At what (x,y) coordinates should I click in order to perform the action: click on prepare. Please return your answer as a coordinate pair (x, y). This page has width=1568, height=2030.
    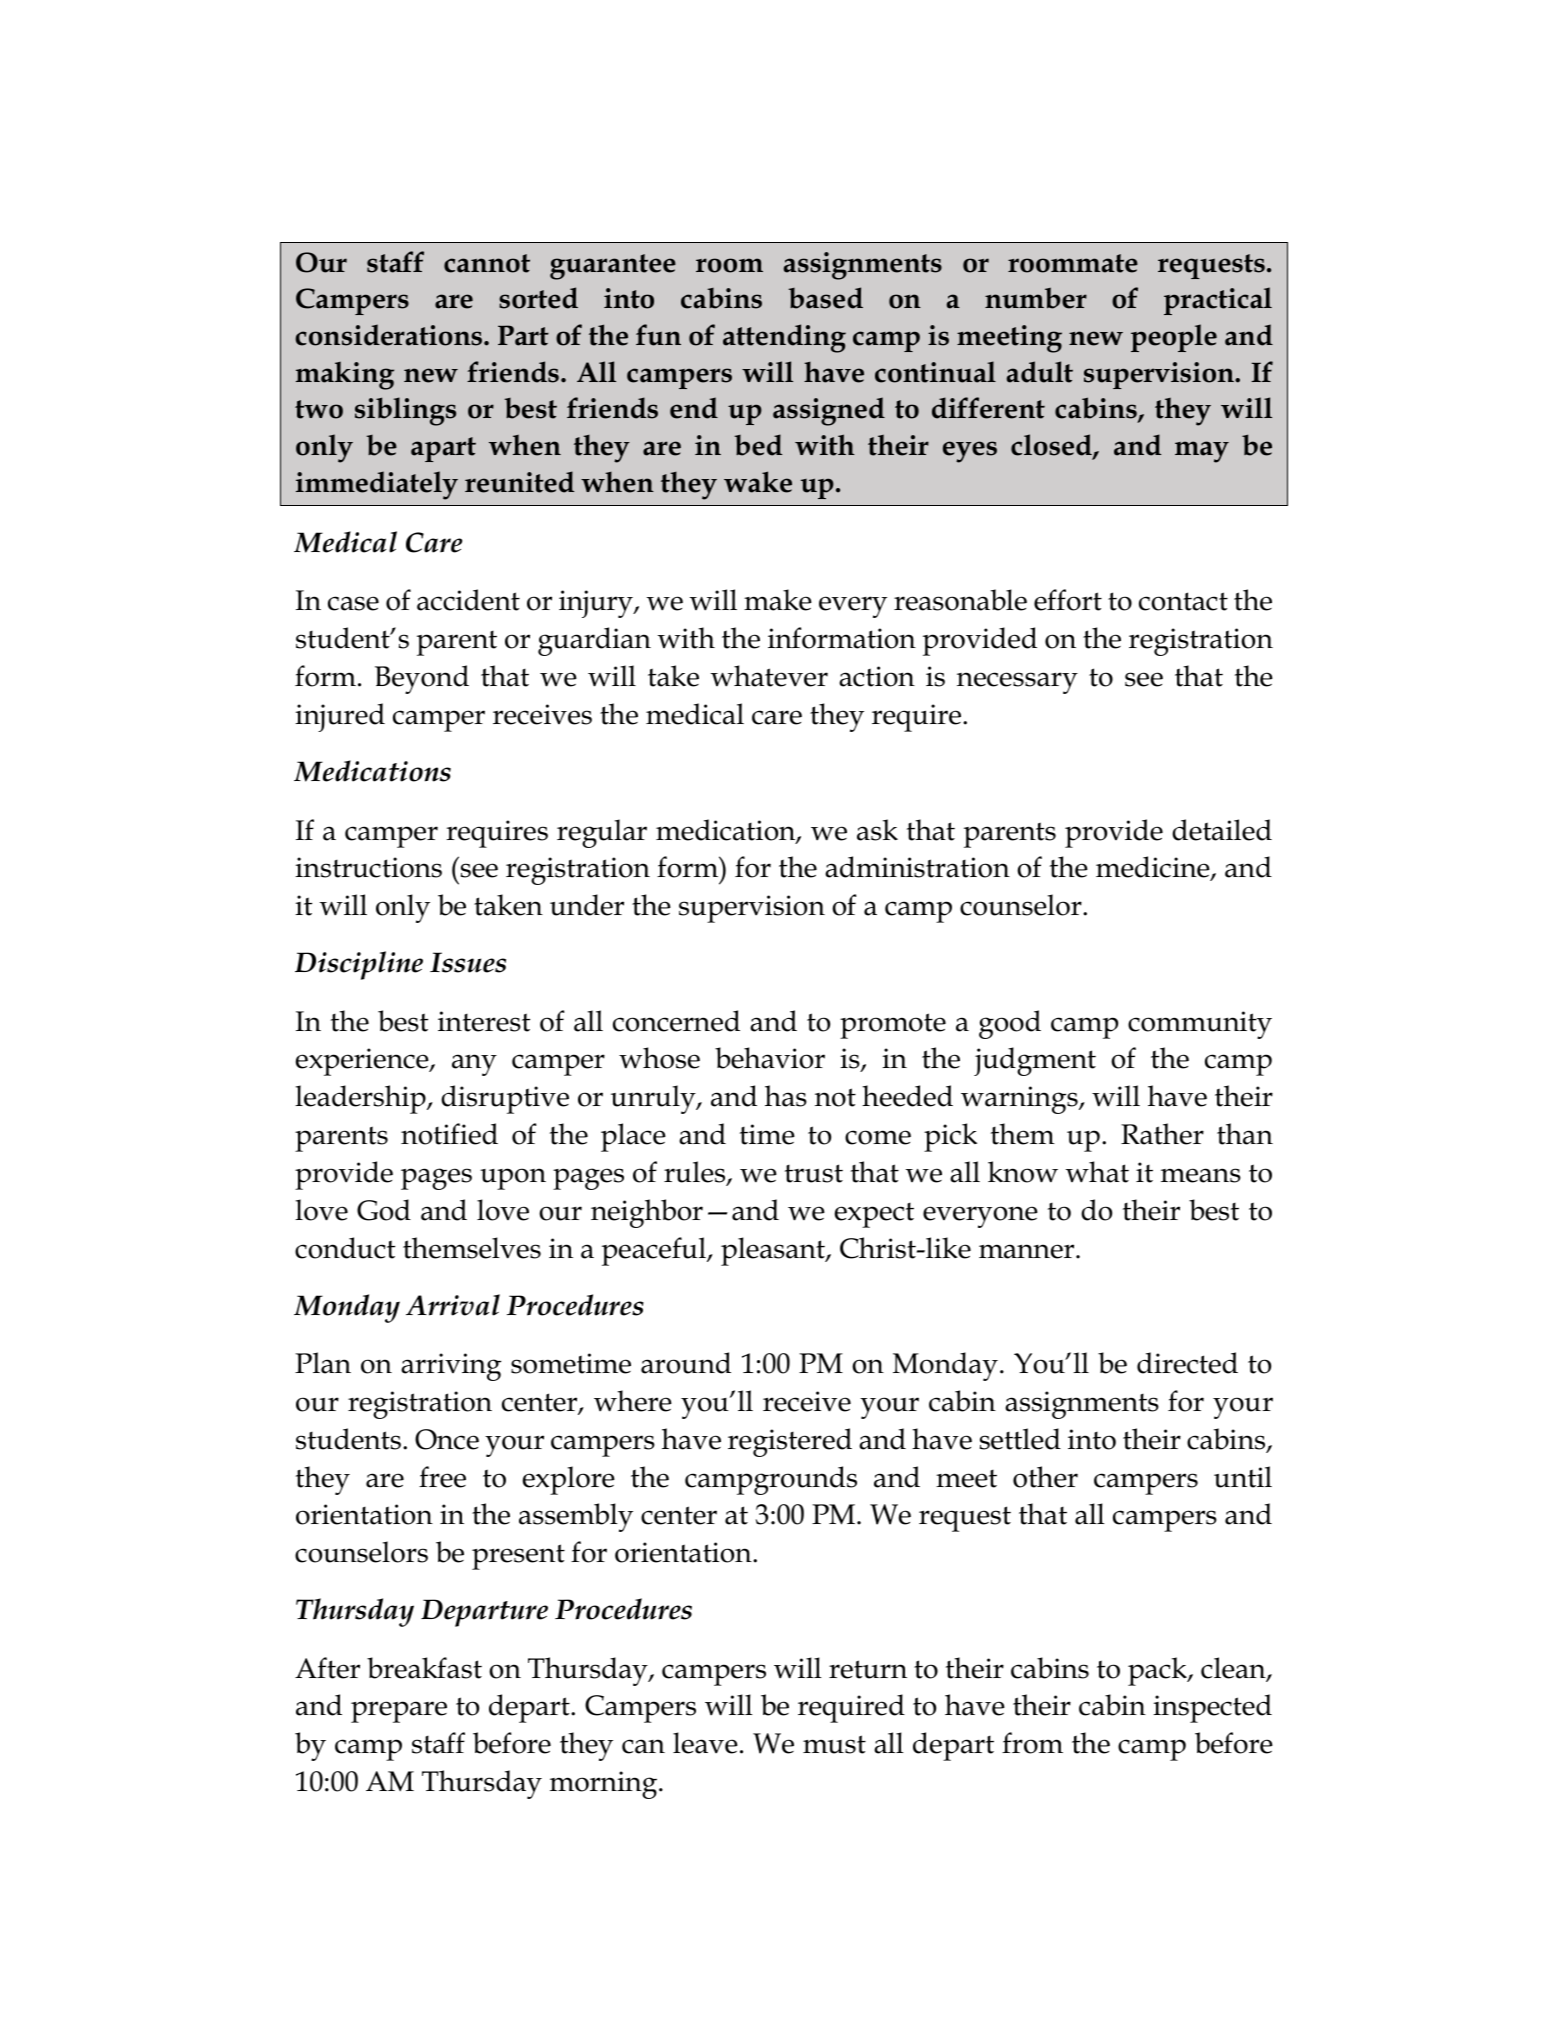
    Looking at the image, I should click on (399, 1712).
